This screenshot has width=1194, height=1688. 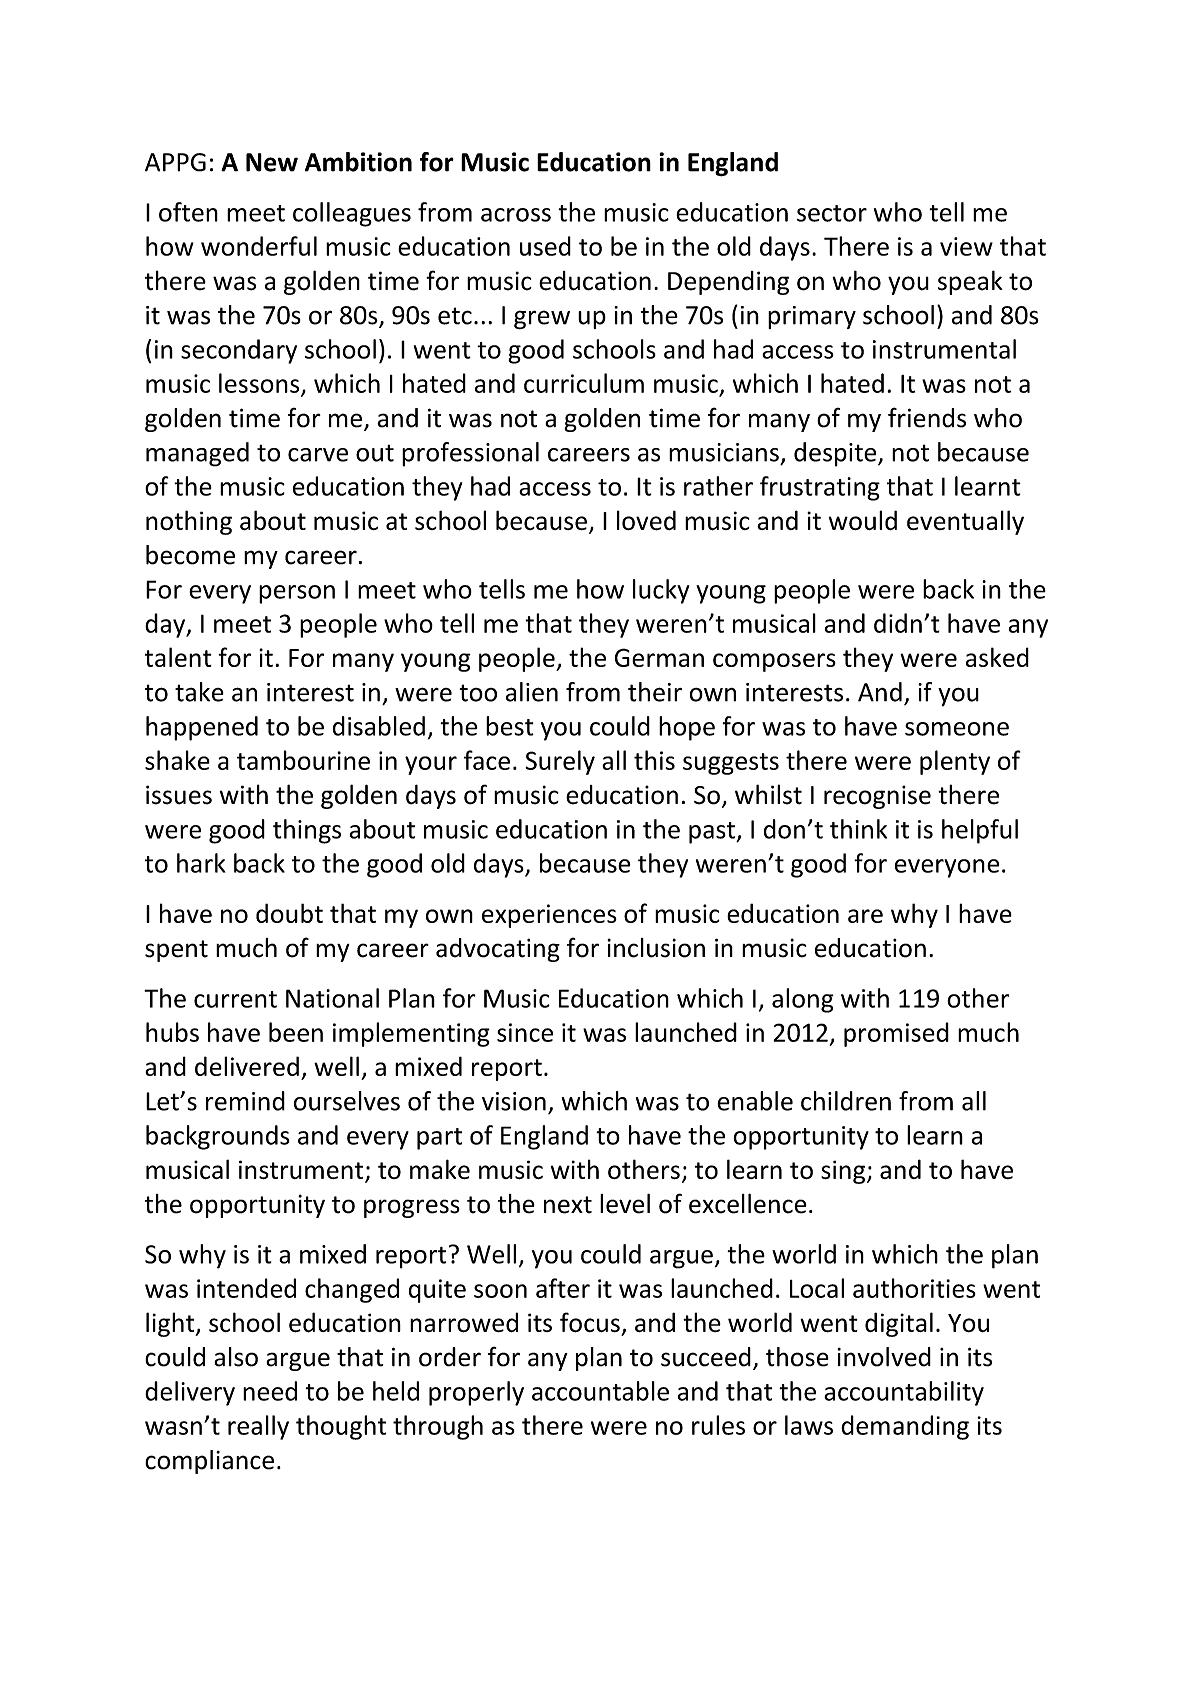 I want to click on carve, so click(x=318, y=455).
